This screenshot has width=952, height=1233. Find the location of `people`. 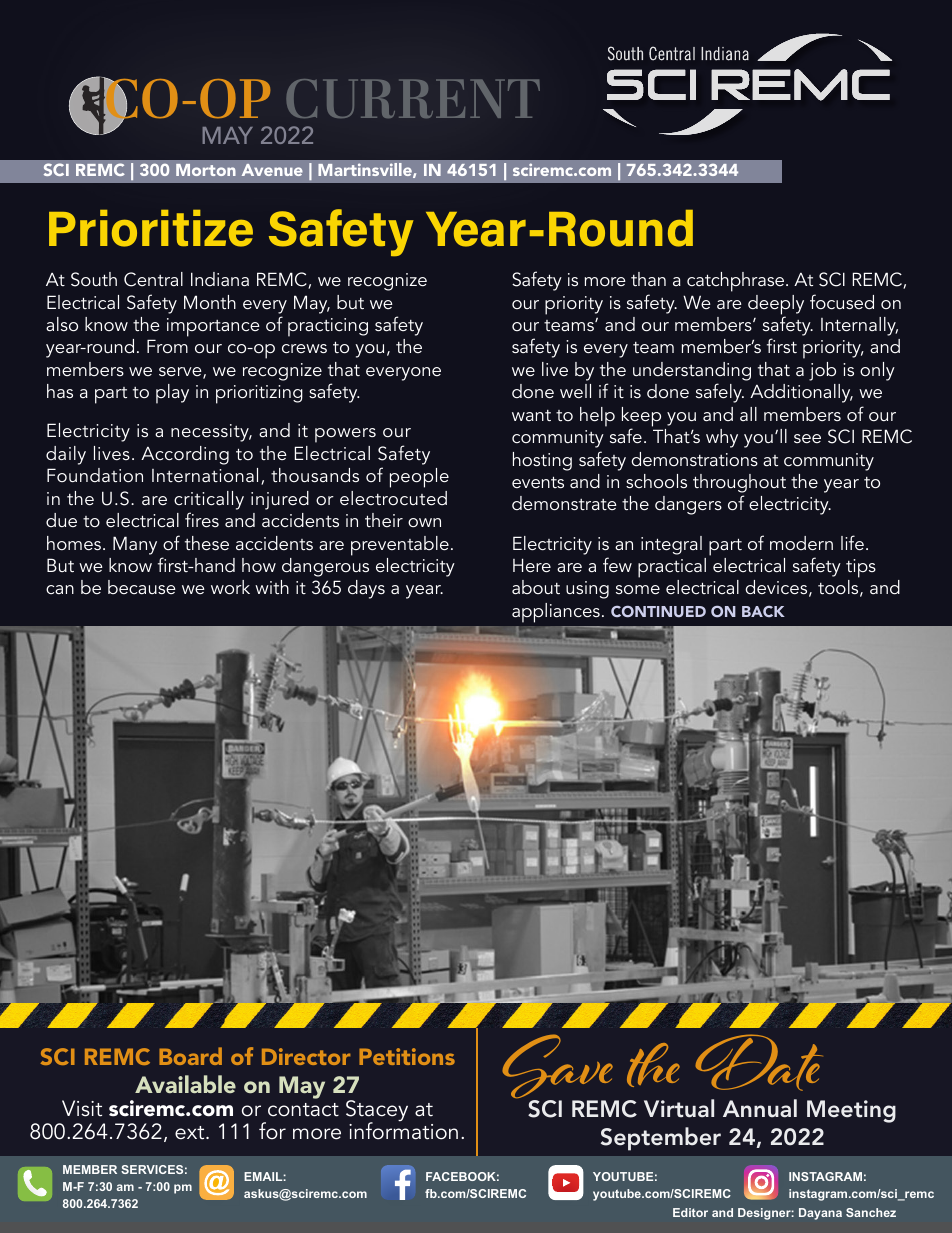

people is located at coordinates (419, 478).
